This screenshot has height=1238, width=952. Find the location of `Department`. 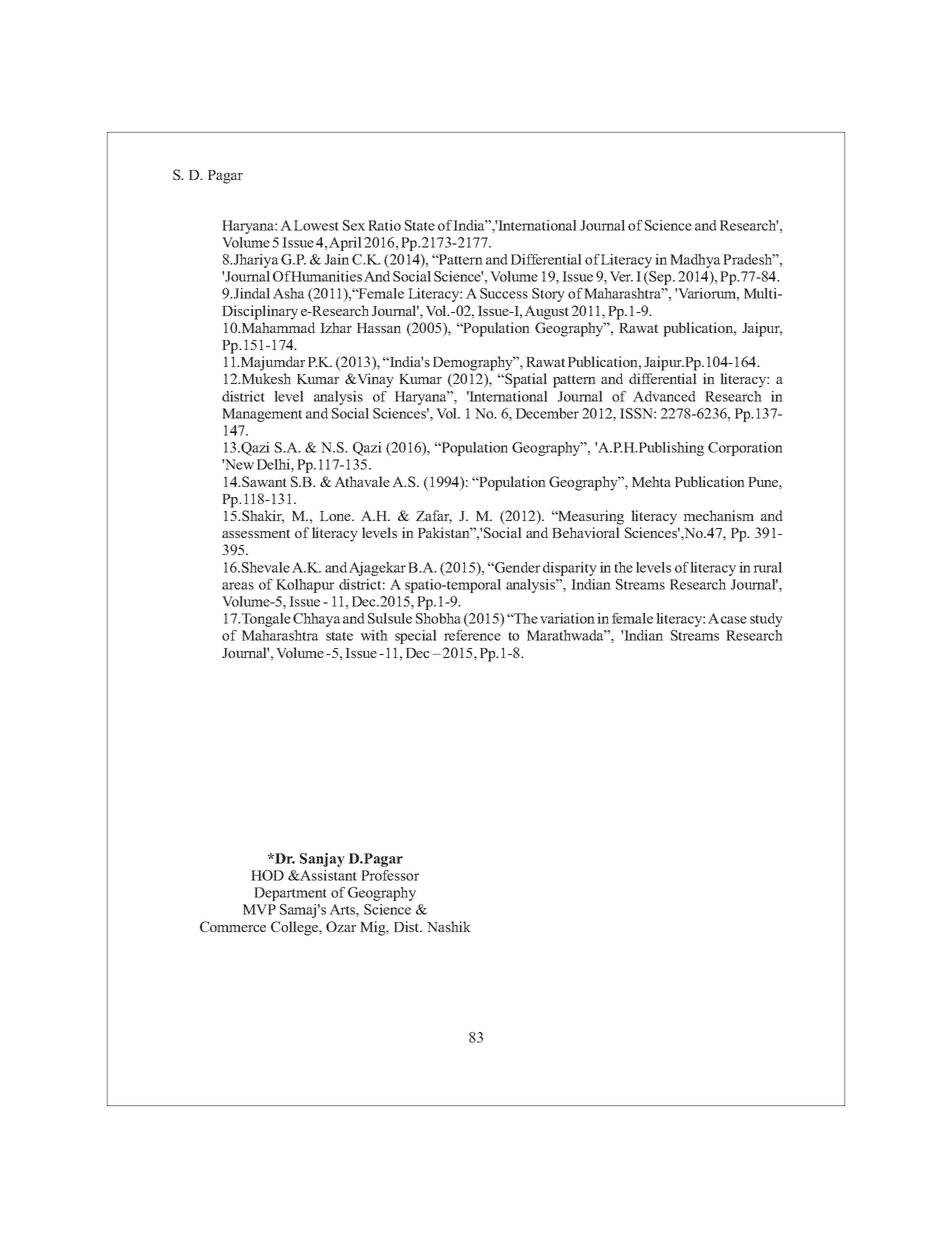

Department is located at coordinates (290, 894).
